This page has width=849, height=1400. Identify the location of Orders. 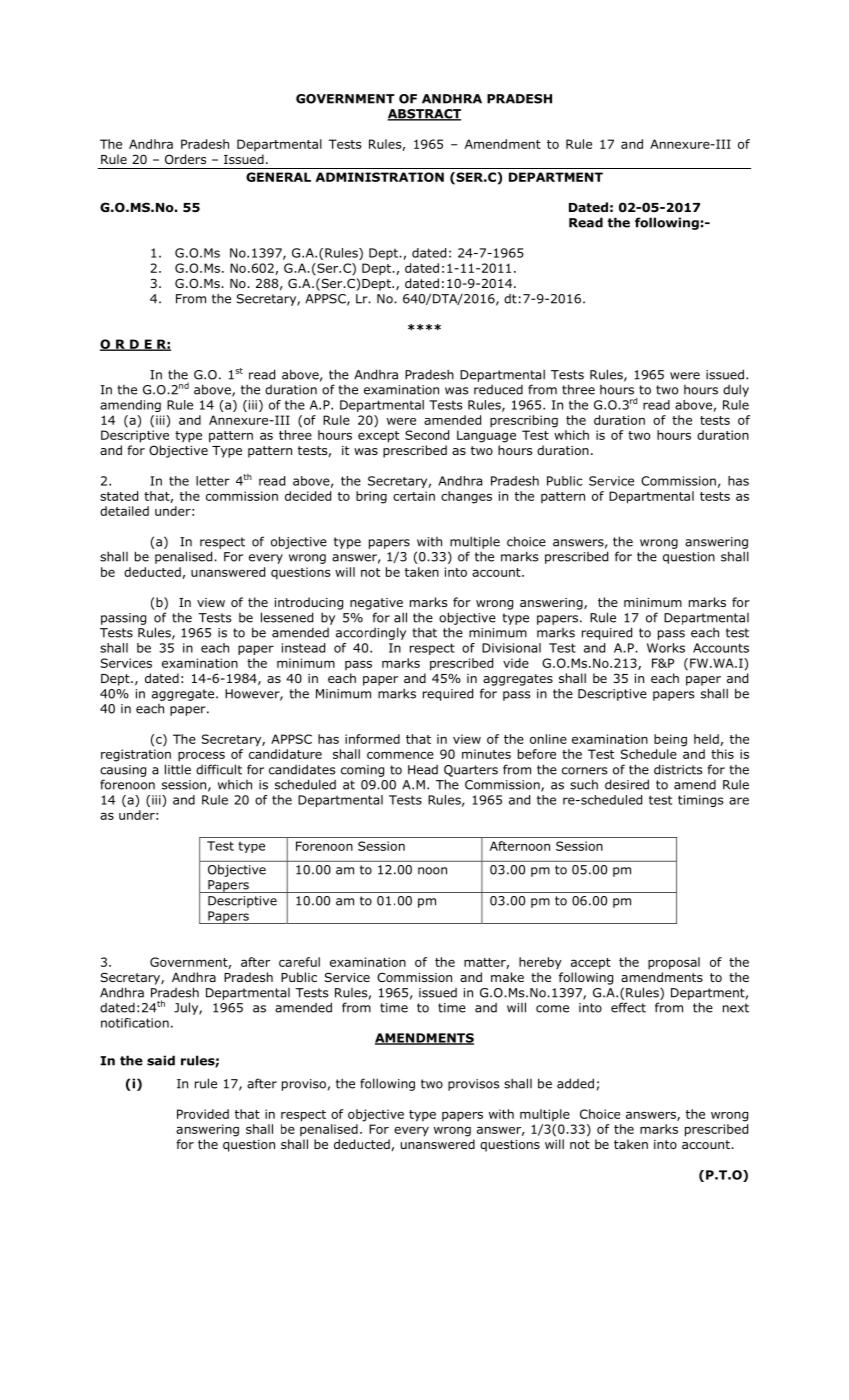
(185, 159).
